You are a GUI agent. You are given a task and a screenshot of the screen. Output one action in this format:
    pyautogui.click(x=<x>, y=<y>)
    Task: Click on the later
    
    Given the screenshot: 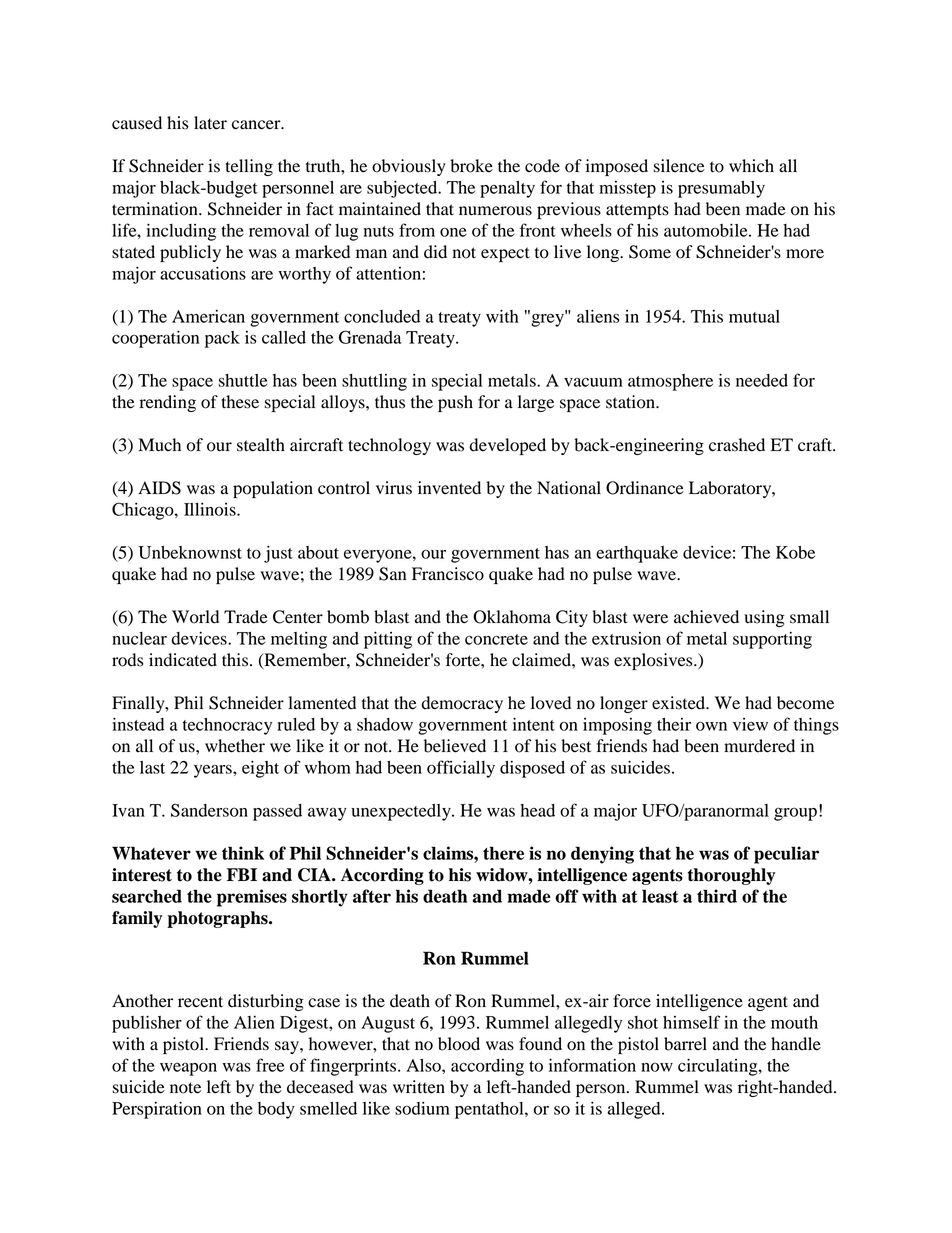 What is the action you would take?
    pyautogui.click(x=210, y=123)
